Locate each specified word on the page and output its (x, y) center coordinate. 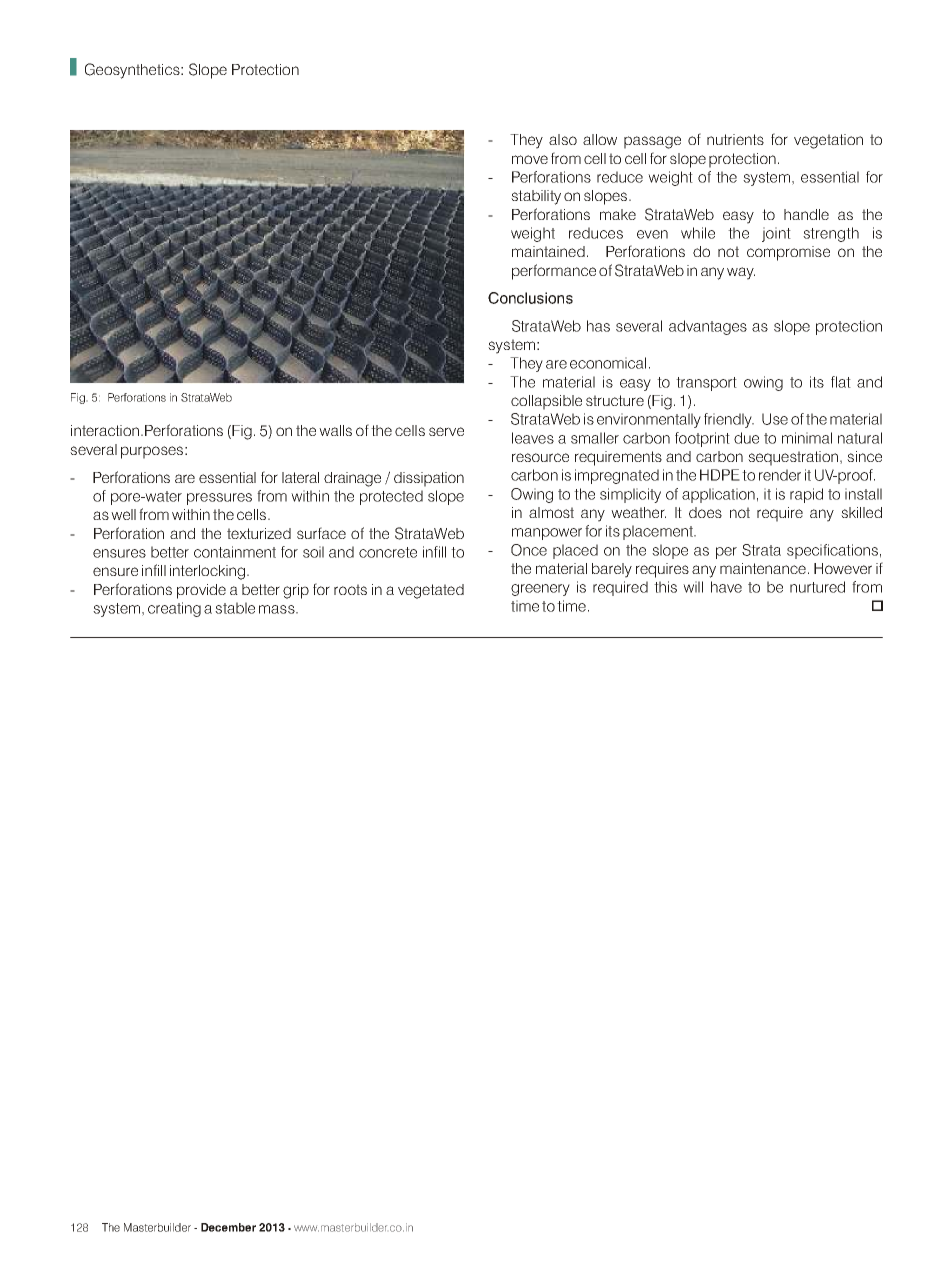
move (530, 159)
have (726, 587)
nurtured (817, 587)
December (228, 1227)
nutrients (735, 139)
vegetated (431, 591)
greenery (540, 590)
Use (775, 419)
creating (174, 609)
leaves (533, 438)
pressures (219, 499)
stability (536, 197)
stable (235, 608)
